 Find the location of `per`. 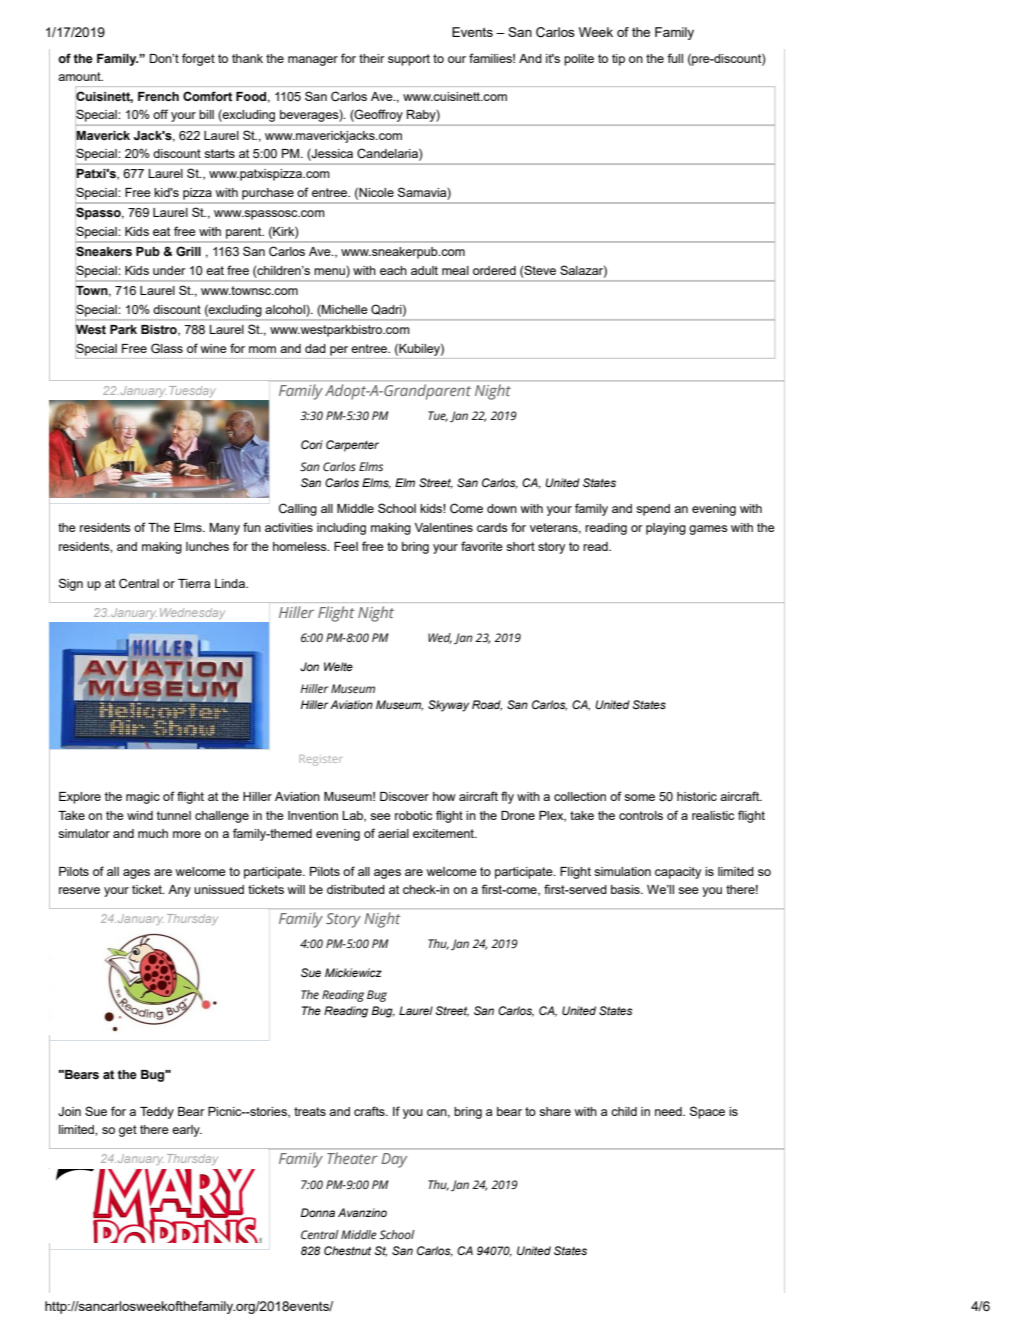

per is located at coordinates (339, 351).
